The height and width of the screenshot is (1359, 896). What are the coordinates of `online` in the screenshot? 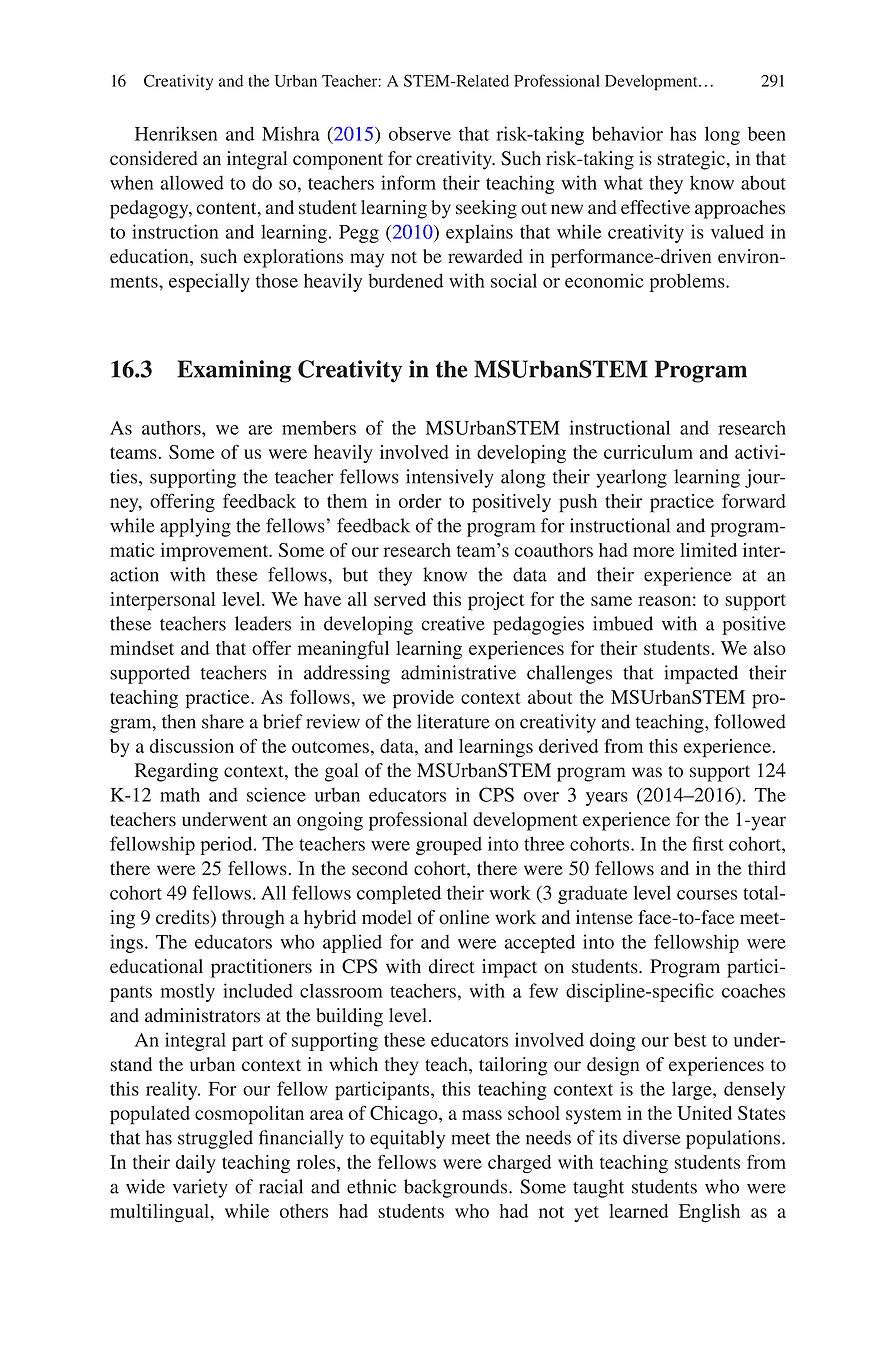 It's located at (464, 917).
